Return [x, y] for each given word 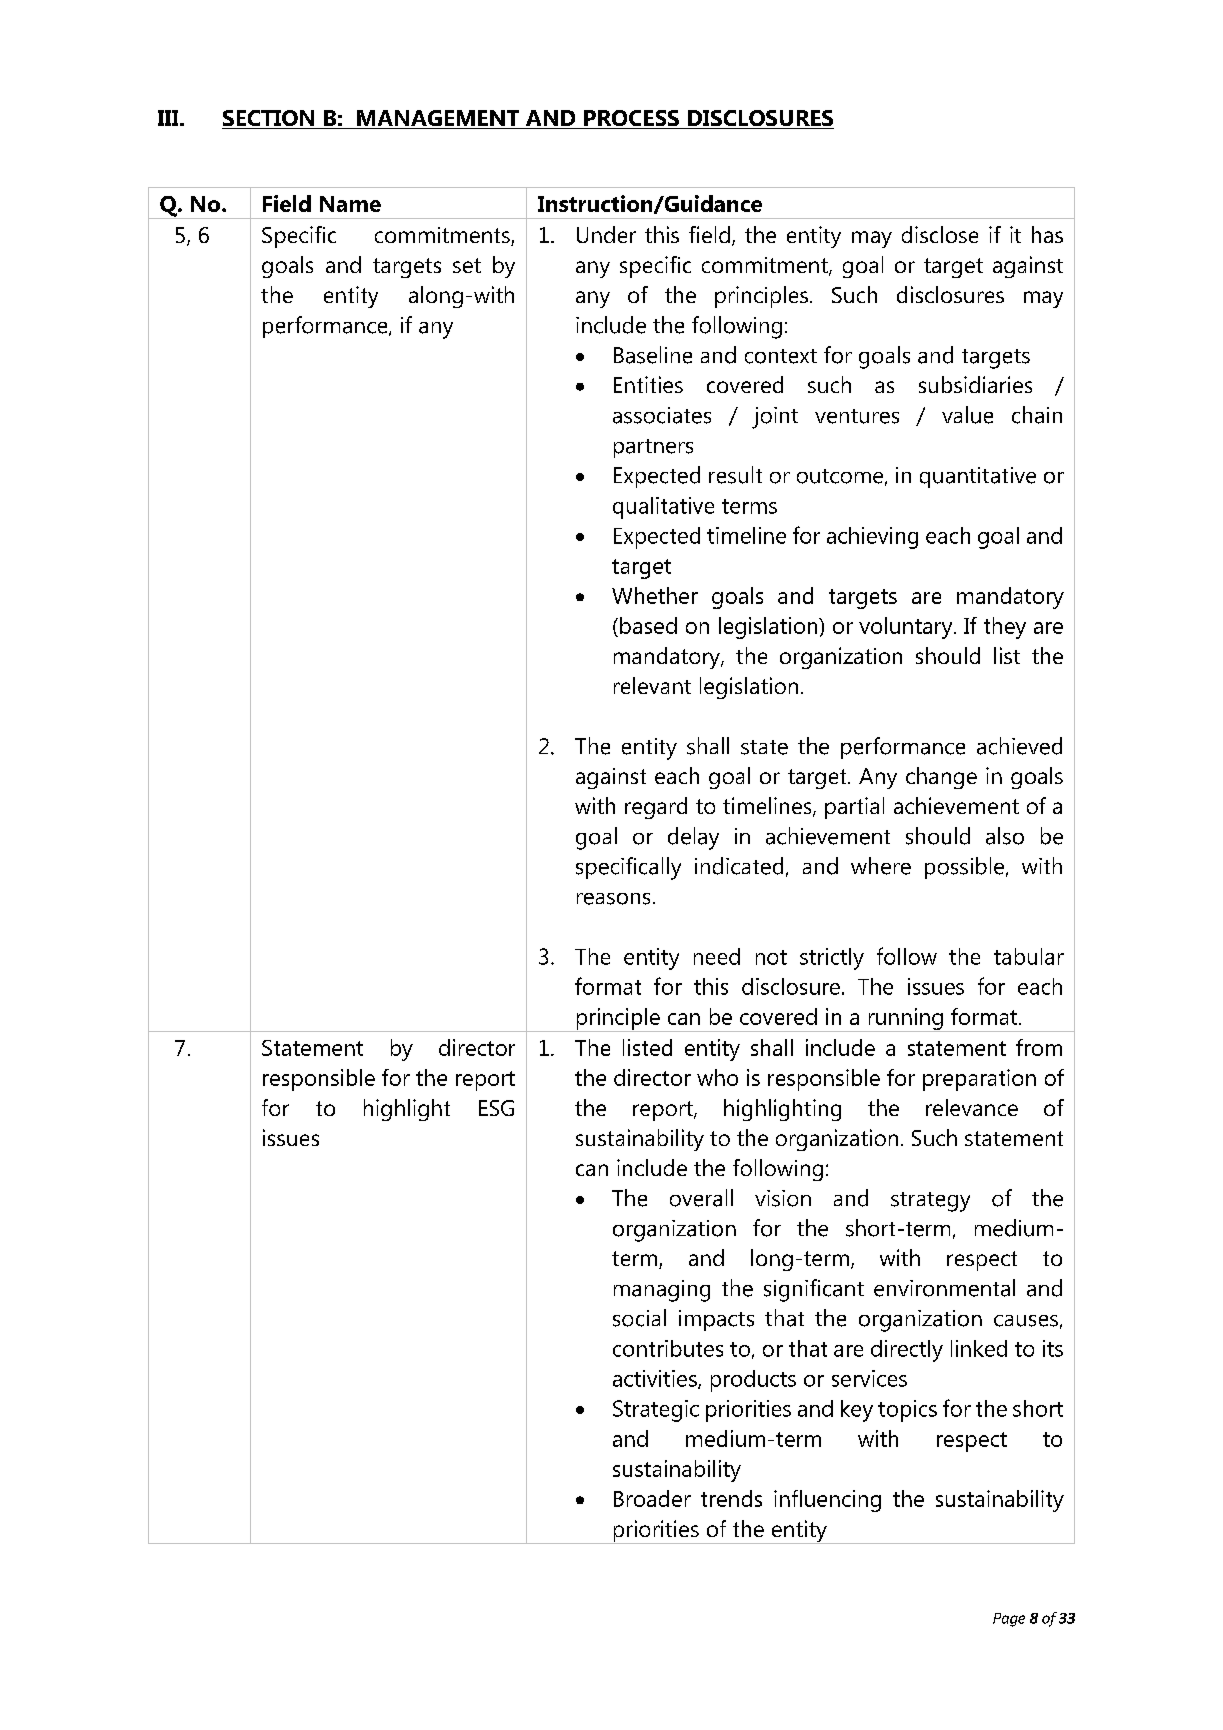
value [967, 415]
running [905, 1020]
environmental [944, 1288]
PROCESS [631, 119]
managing [662, 1291]
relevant [652, 685]
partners [653, 448]
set [467, 265]
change [941, 778]
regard [656, 808]
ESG [496, 1108]
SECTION [269, 119]
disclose [940, 234]
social [639, 1318]
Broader [652, 1498]
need [717, 956]
